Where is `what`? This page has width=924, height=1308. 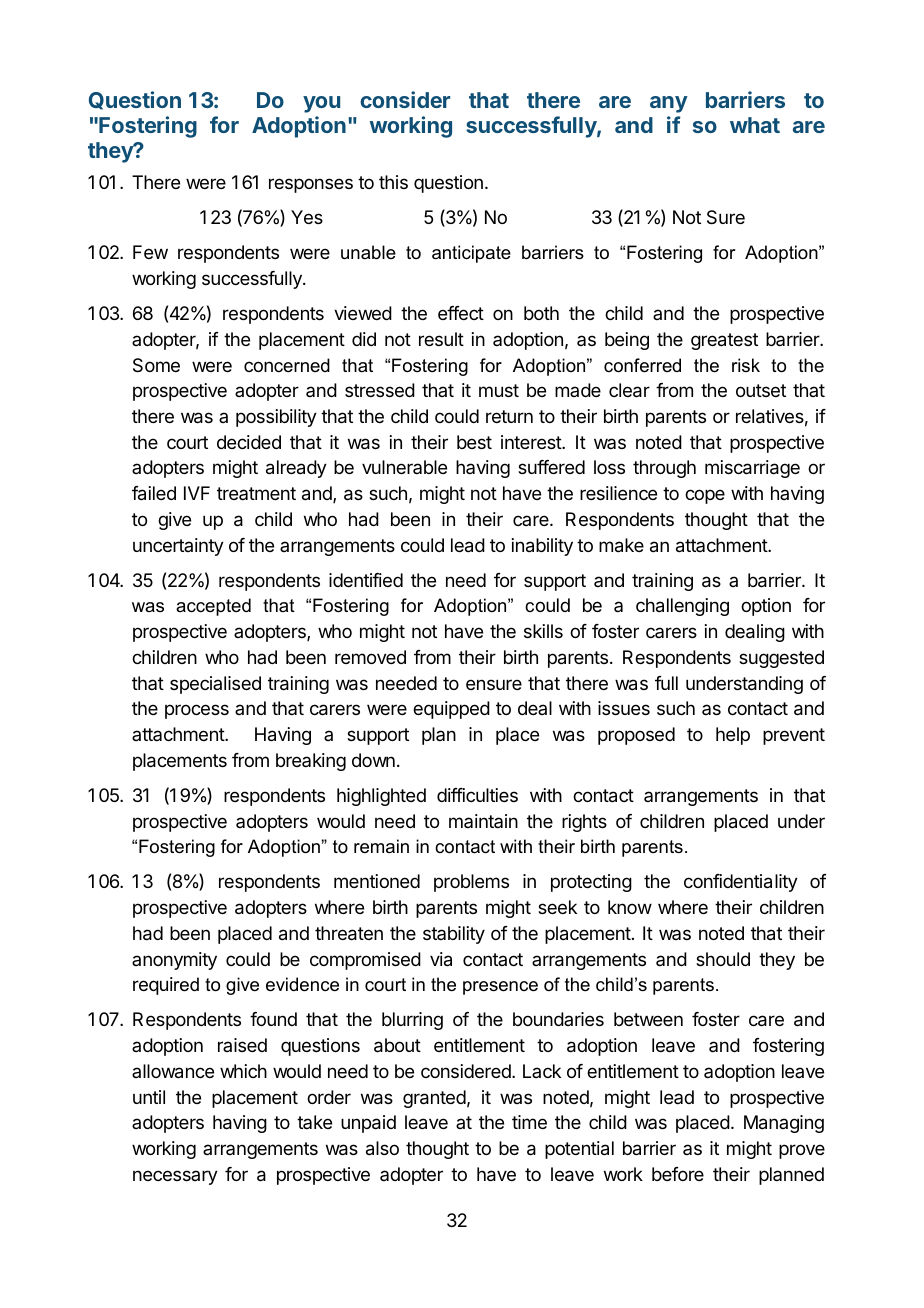 what is located at coordinates (755, 125).
